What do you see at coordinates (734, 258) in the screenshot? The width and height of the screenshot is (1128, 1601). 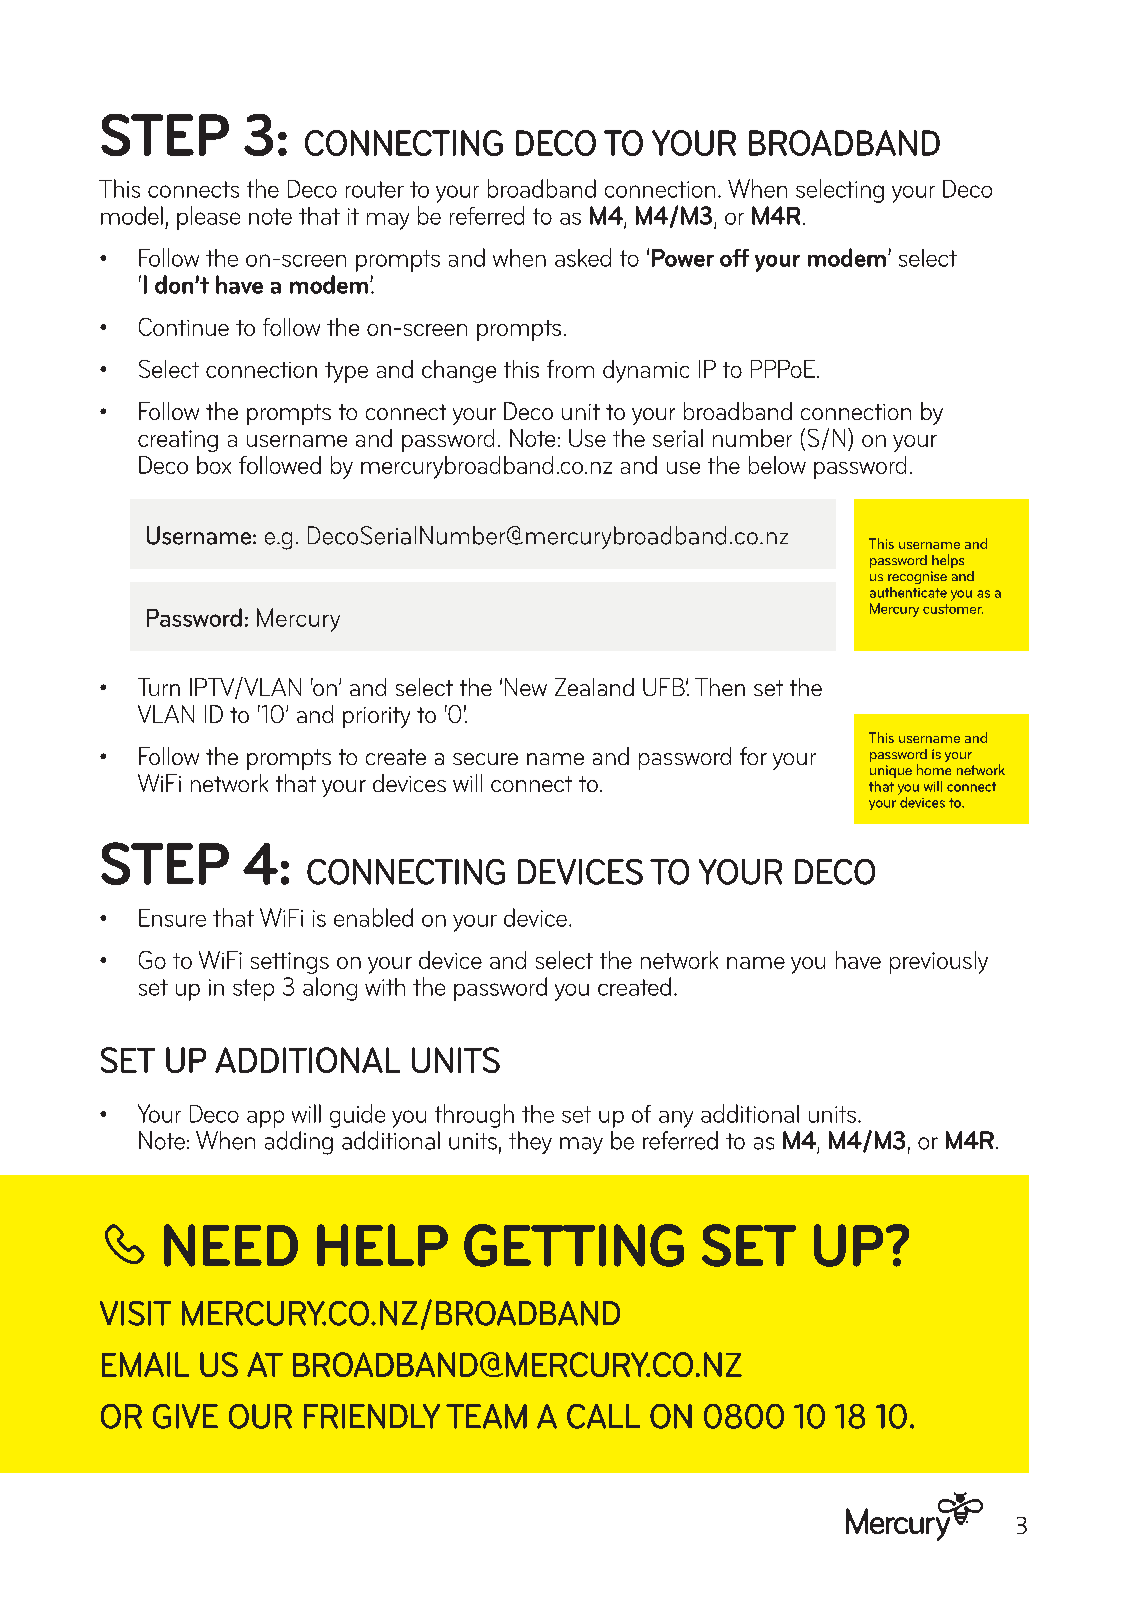 I see `off` at bounding box center [734, 258].
